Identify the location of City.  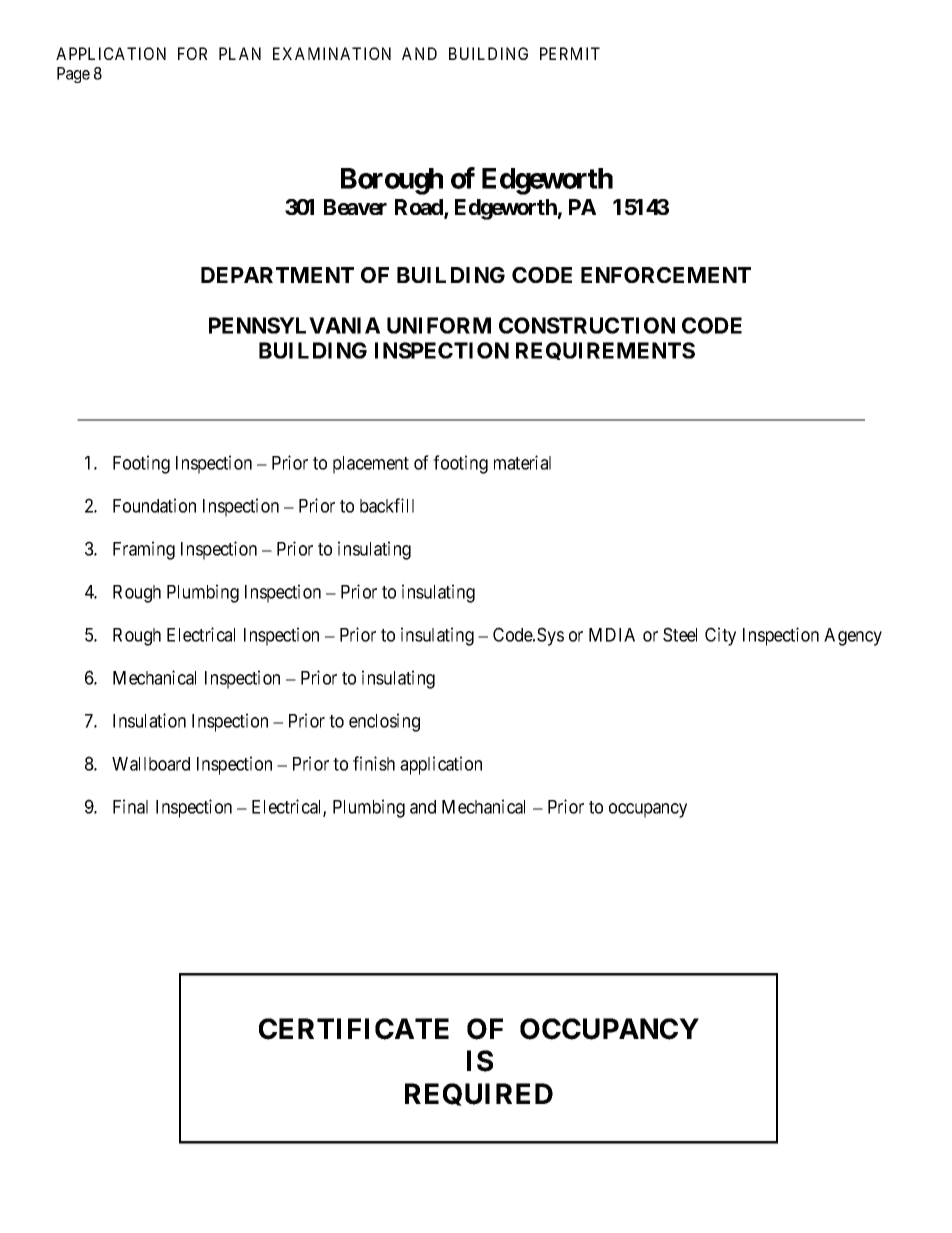
(720, 636).
